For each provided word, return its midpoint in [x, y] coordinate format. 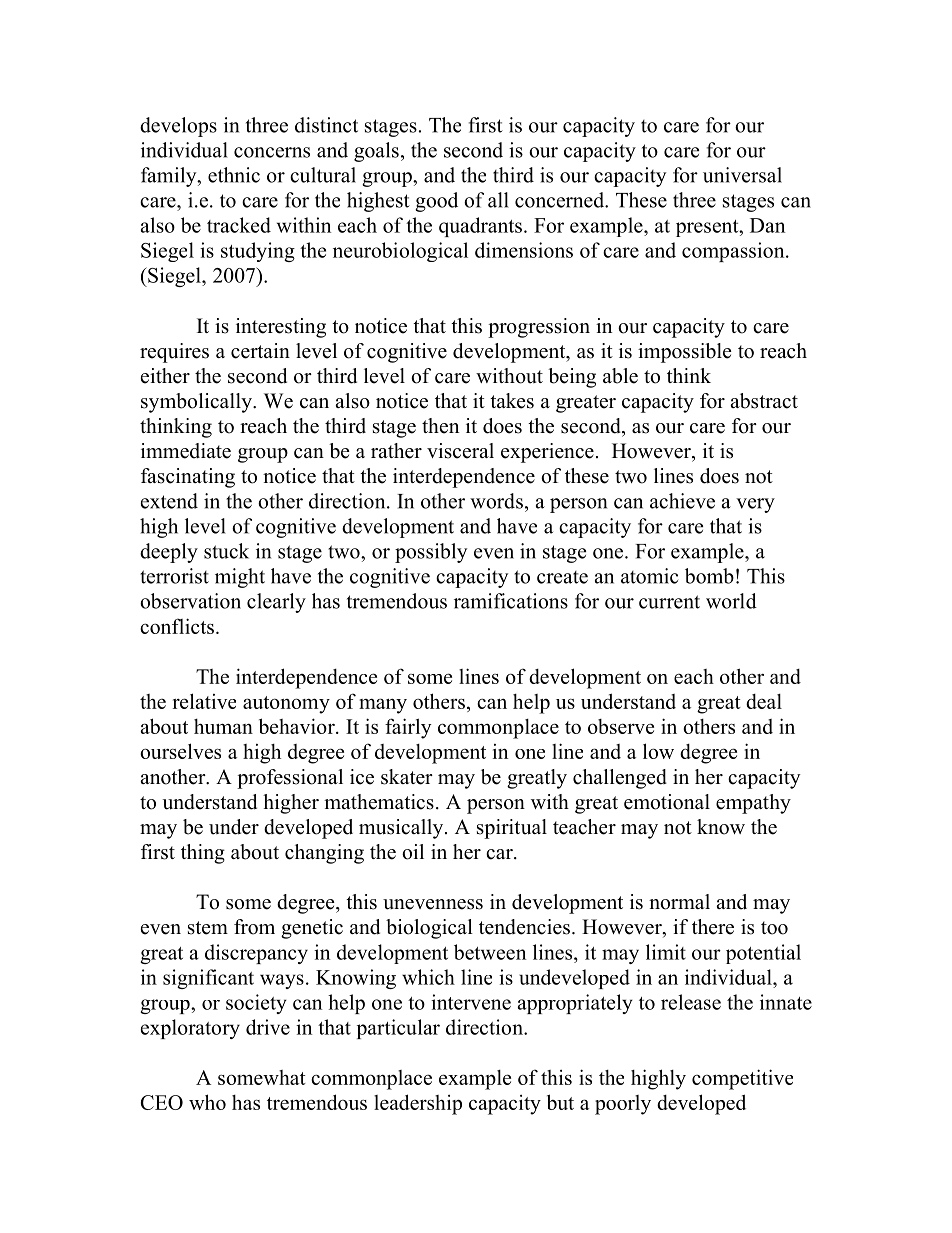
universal [742, 175]
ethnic [234, 175]
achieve [682, 501]
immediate [186, 451]
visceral [460, 451]
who [207, 1102]
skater [407, 777]
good [436, 202]
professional [290, 779]
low [658, 751]
